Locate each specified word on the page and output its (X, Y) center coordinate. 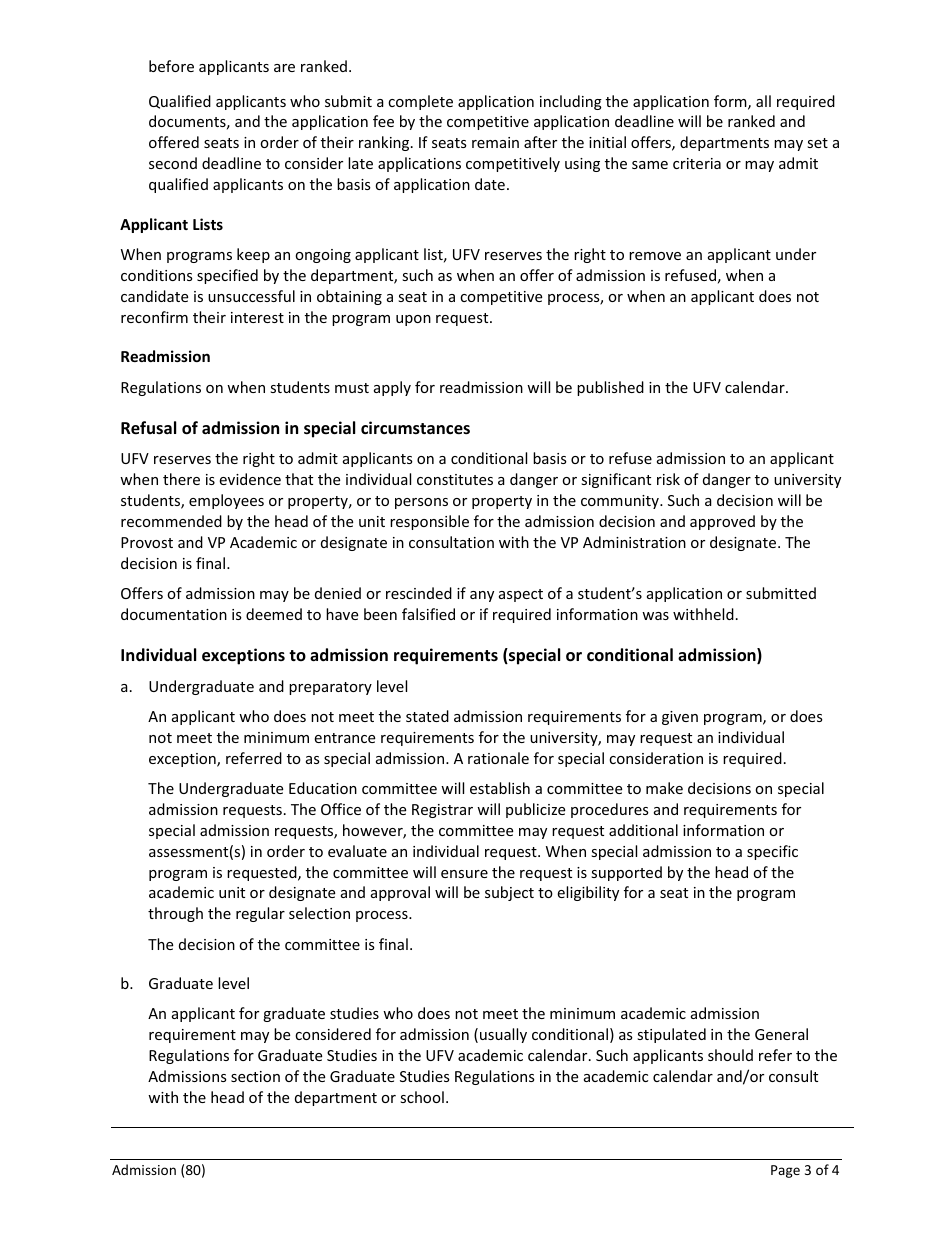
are (284, 68)
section (255, 1076)
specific (772, 852)
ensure (464, 874)
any (482, 596)
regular (260, 914)
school (422, 1097)
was (655, 616)
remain (495, 142)
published (610, 388)
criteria (697, 163)
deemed (274, 614)
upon (413, 320)
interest (257, 317)
